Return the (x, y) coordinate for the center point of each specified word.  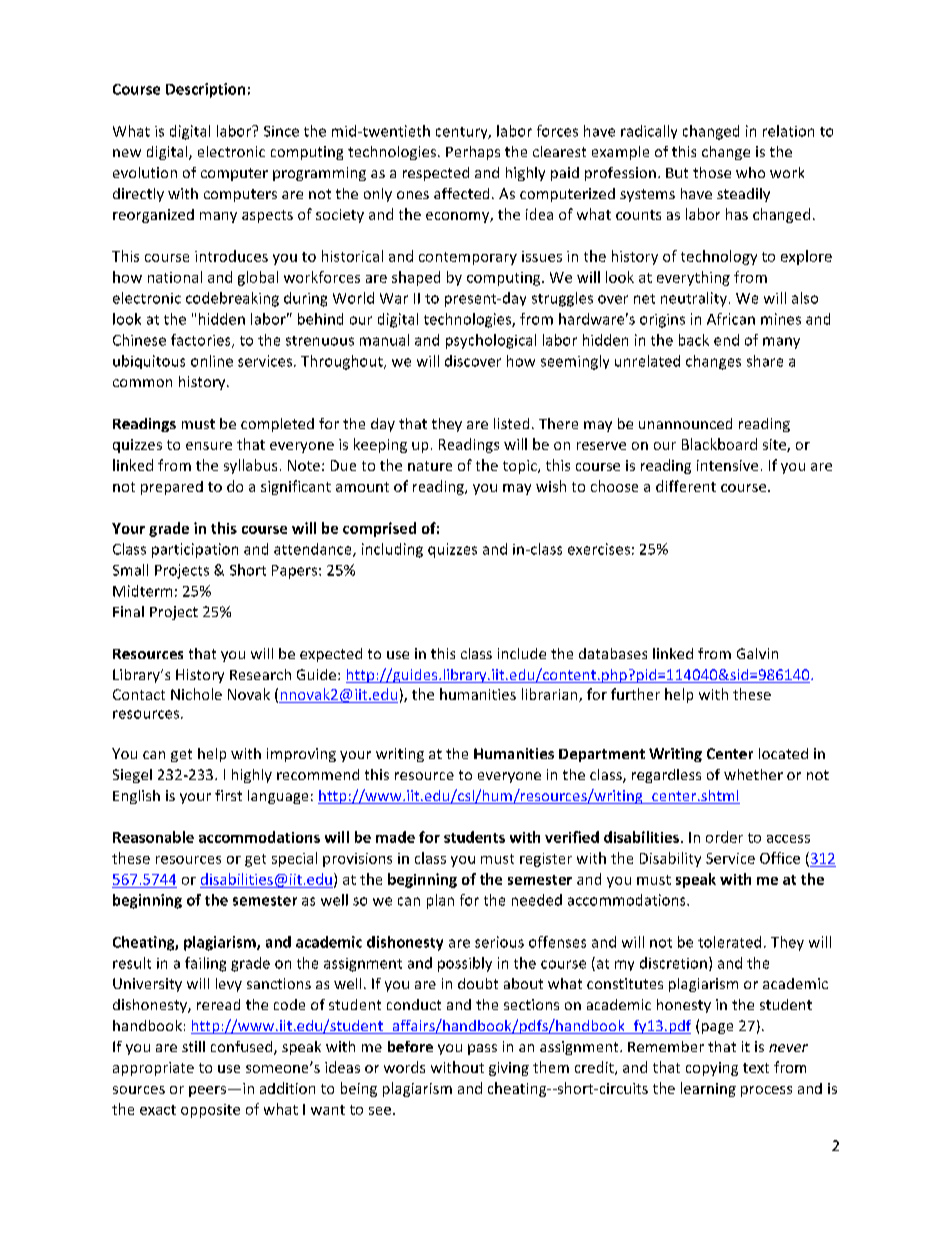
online (212, 361)
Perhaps (473, 153)
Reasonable (153, 837)
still (193, 1046)
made (395, 837)
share (765, 361)
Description (205, 90)
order (724, 837)
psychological (491, 341)
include (522, 653)
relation (788, 131)
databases (613, 653)
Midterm (142, 591)
